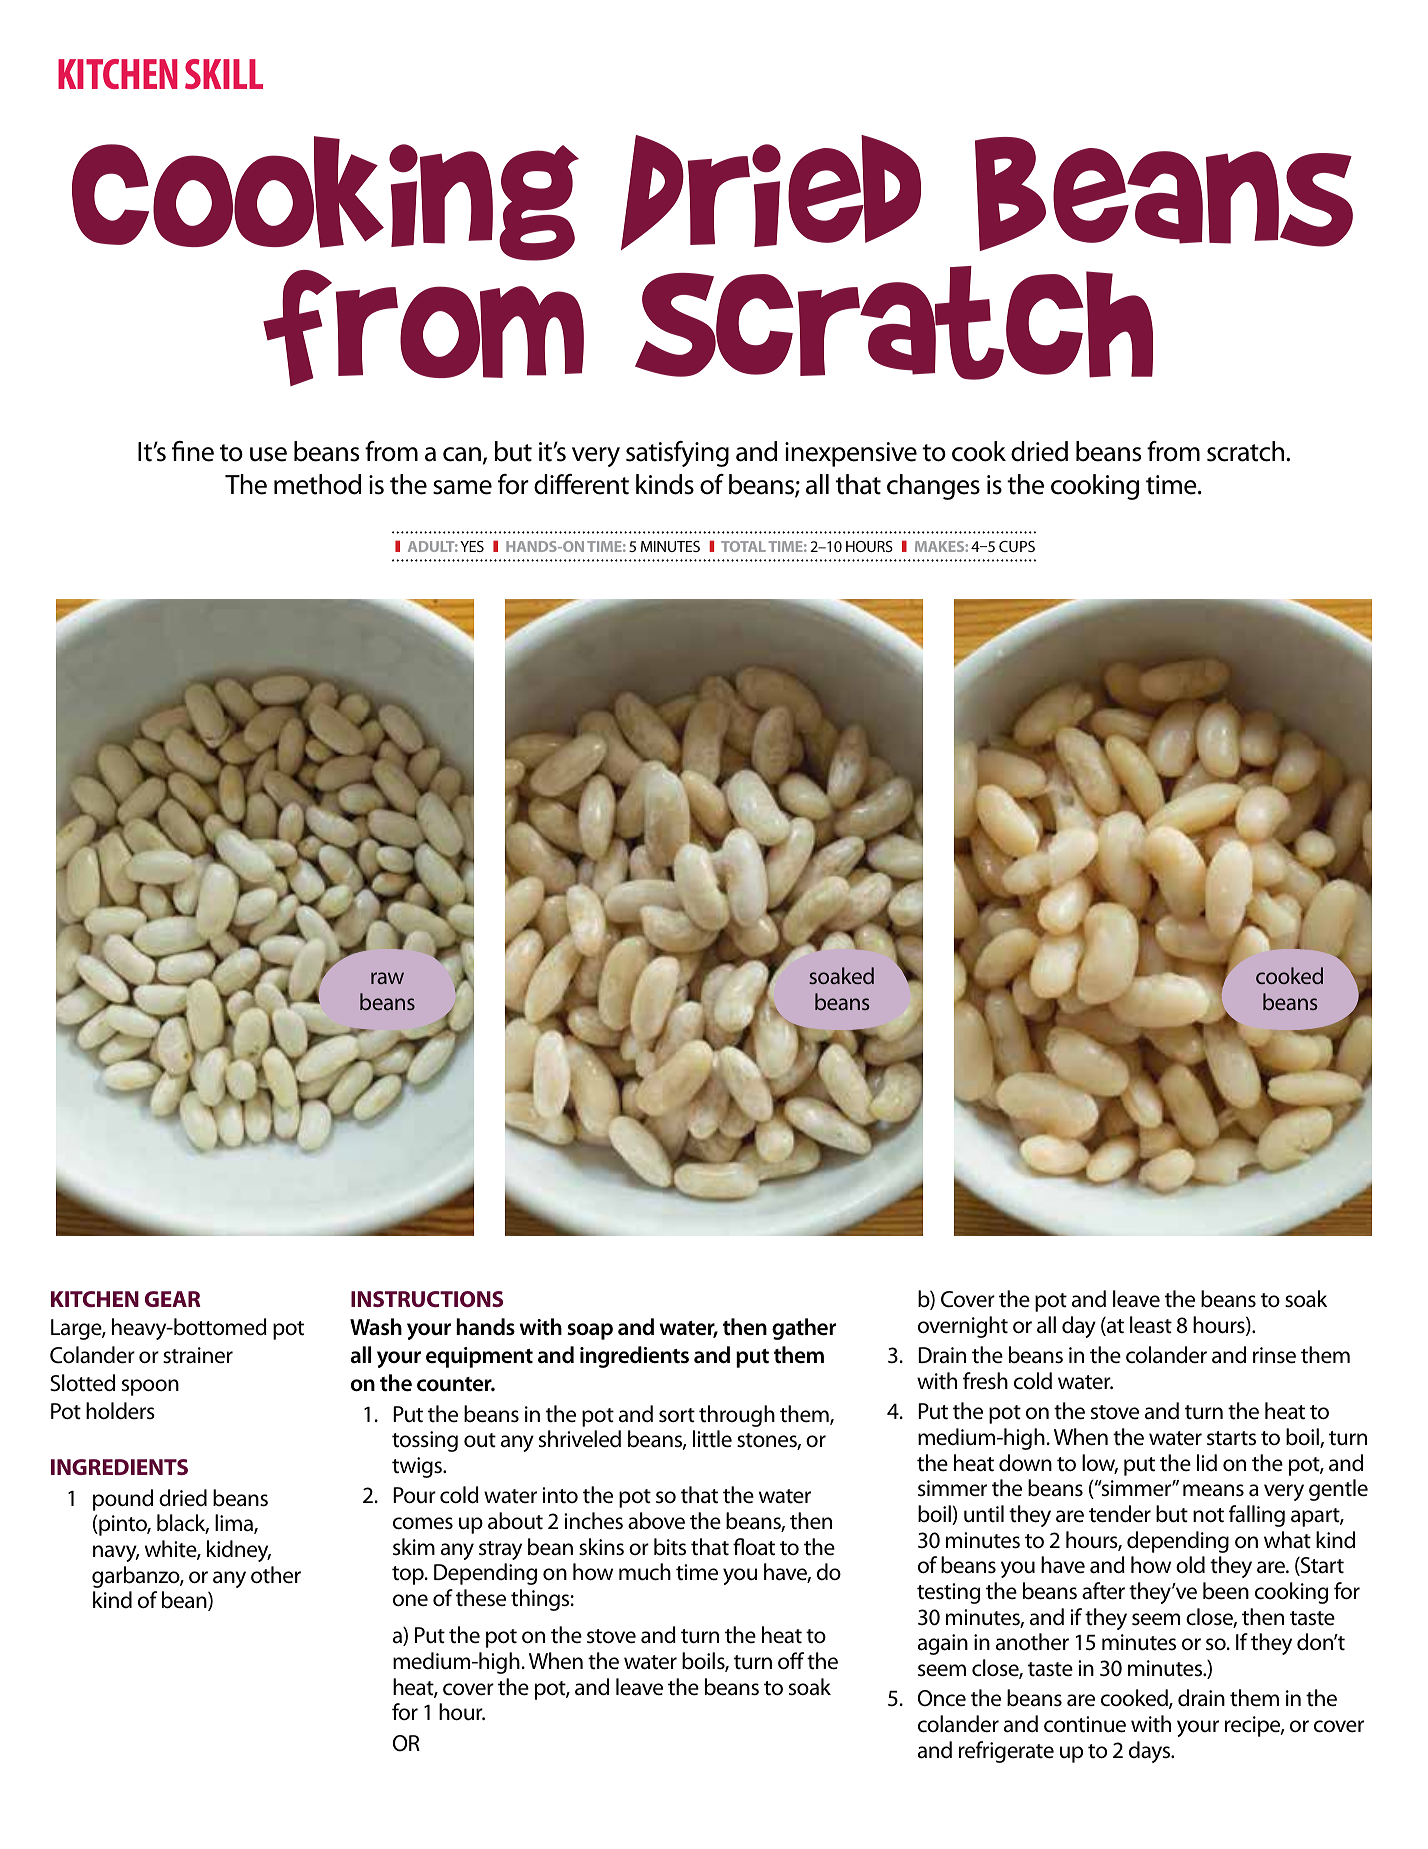  What do you see at coordinates (224, 74) in the screenshot?
I see `SKILL` at bounding box center [224, 74].
